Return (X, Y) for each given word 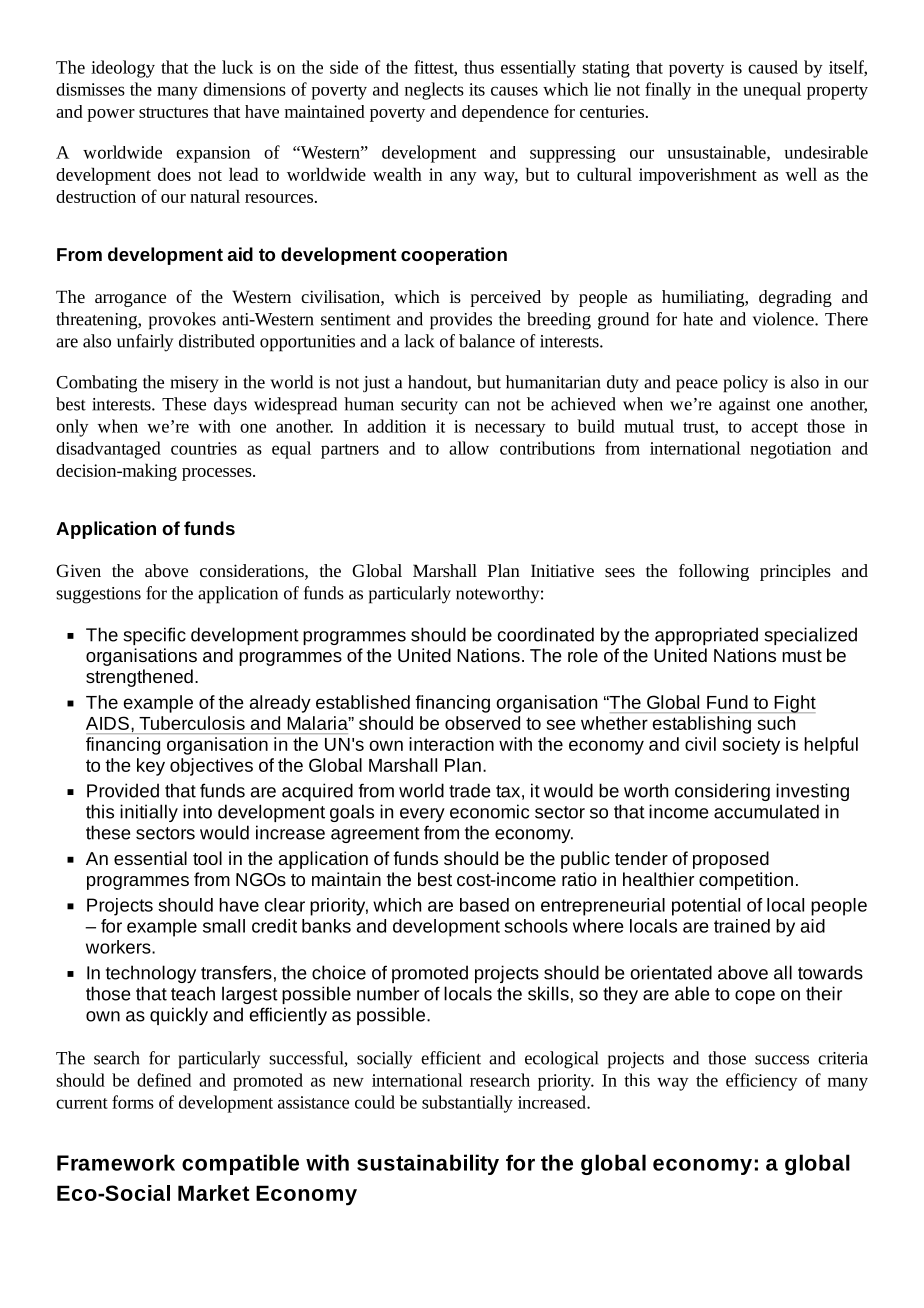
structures (173, 112)
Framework (116, 1162)
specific (154, 636)
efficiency (762, 1082)
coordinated (546, 634)
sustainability (428, 1164)
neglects (434, 91)
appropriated (706, 636)
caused (773, 67)
